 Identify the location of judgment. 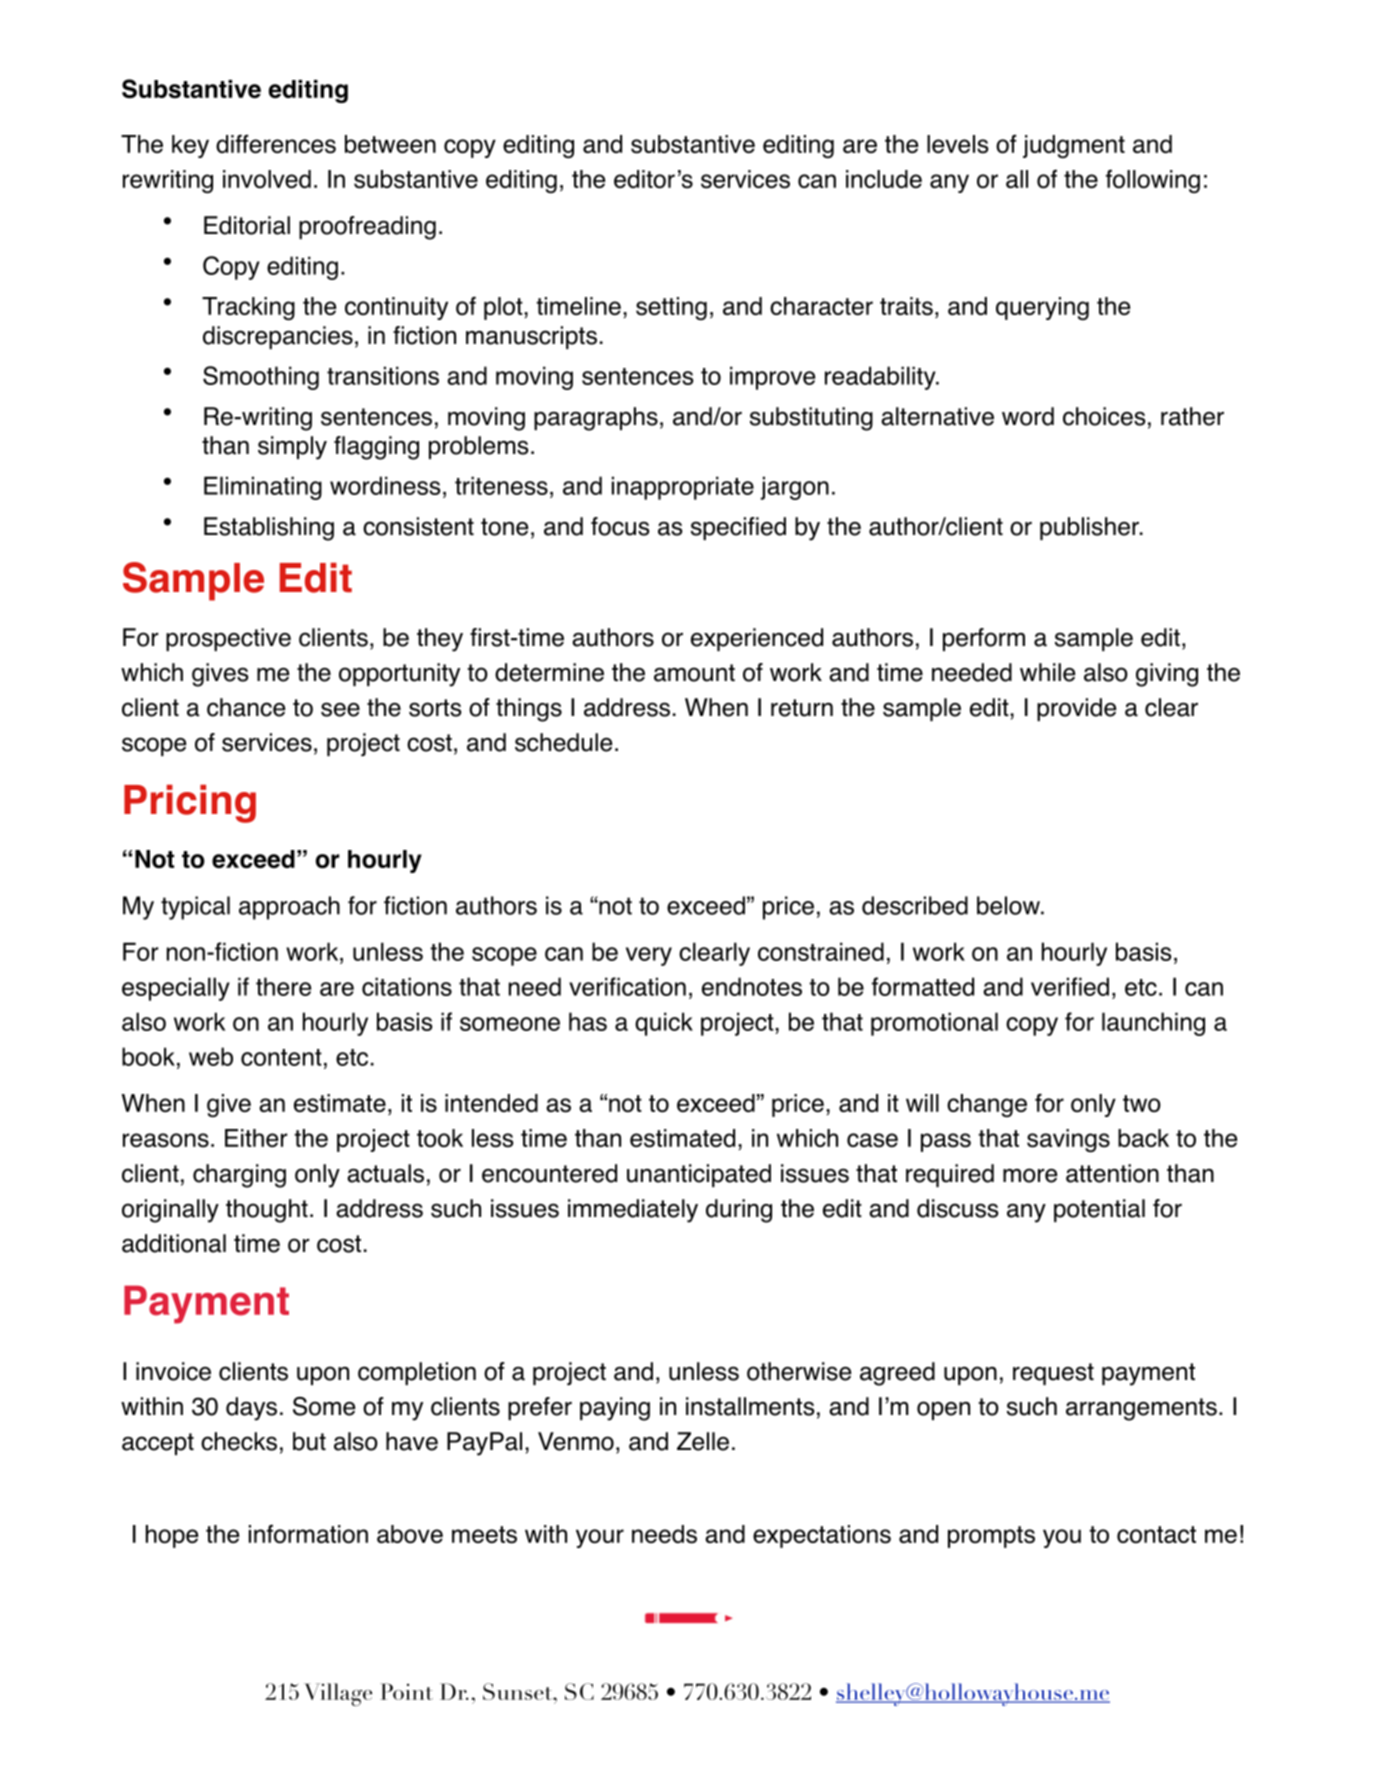
(1074, 146).
